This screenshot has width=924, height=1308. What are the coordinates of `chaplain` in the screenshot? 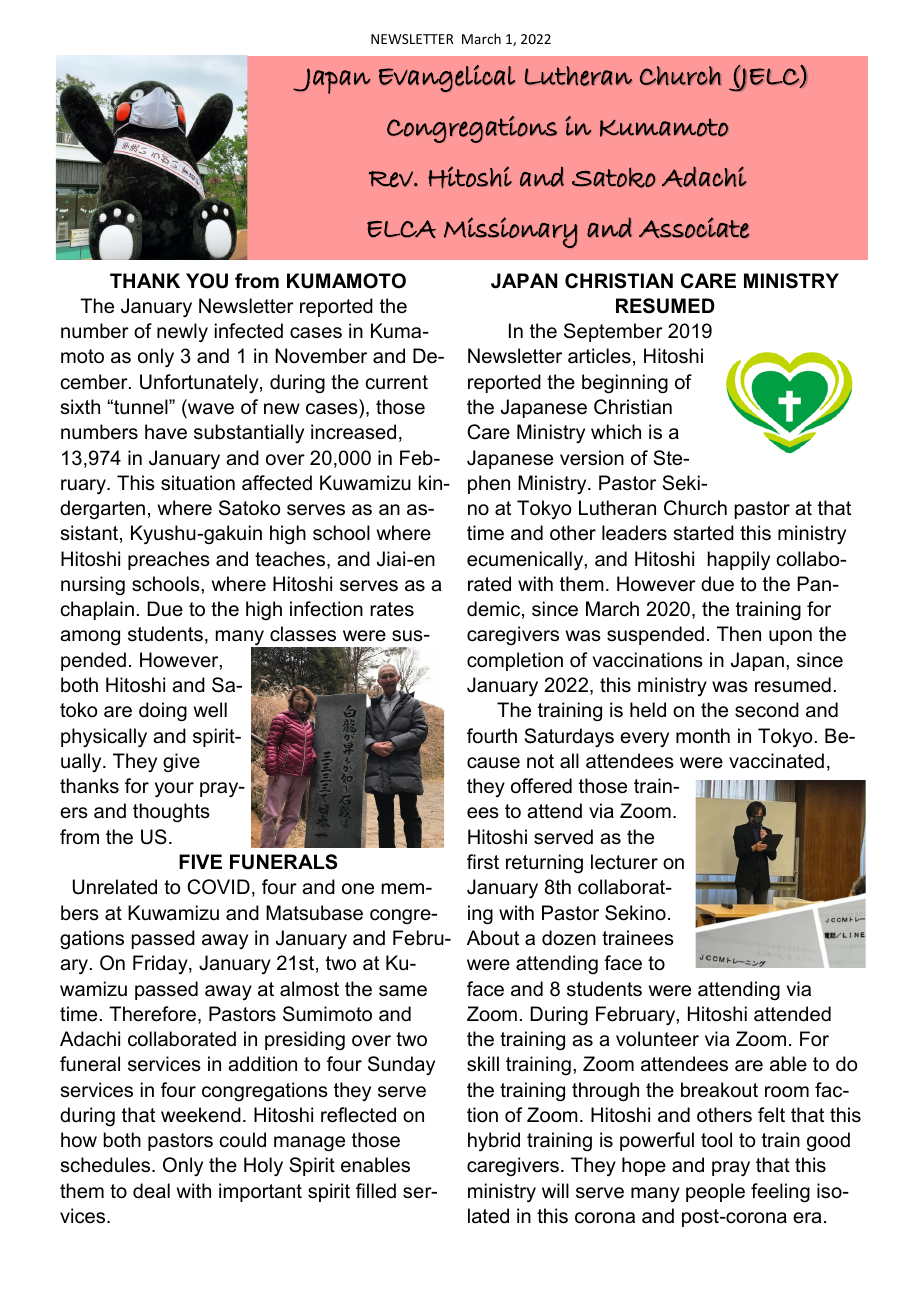 It's located at (97, 610).
